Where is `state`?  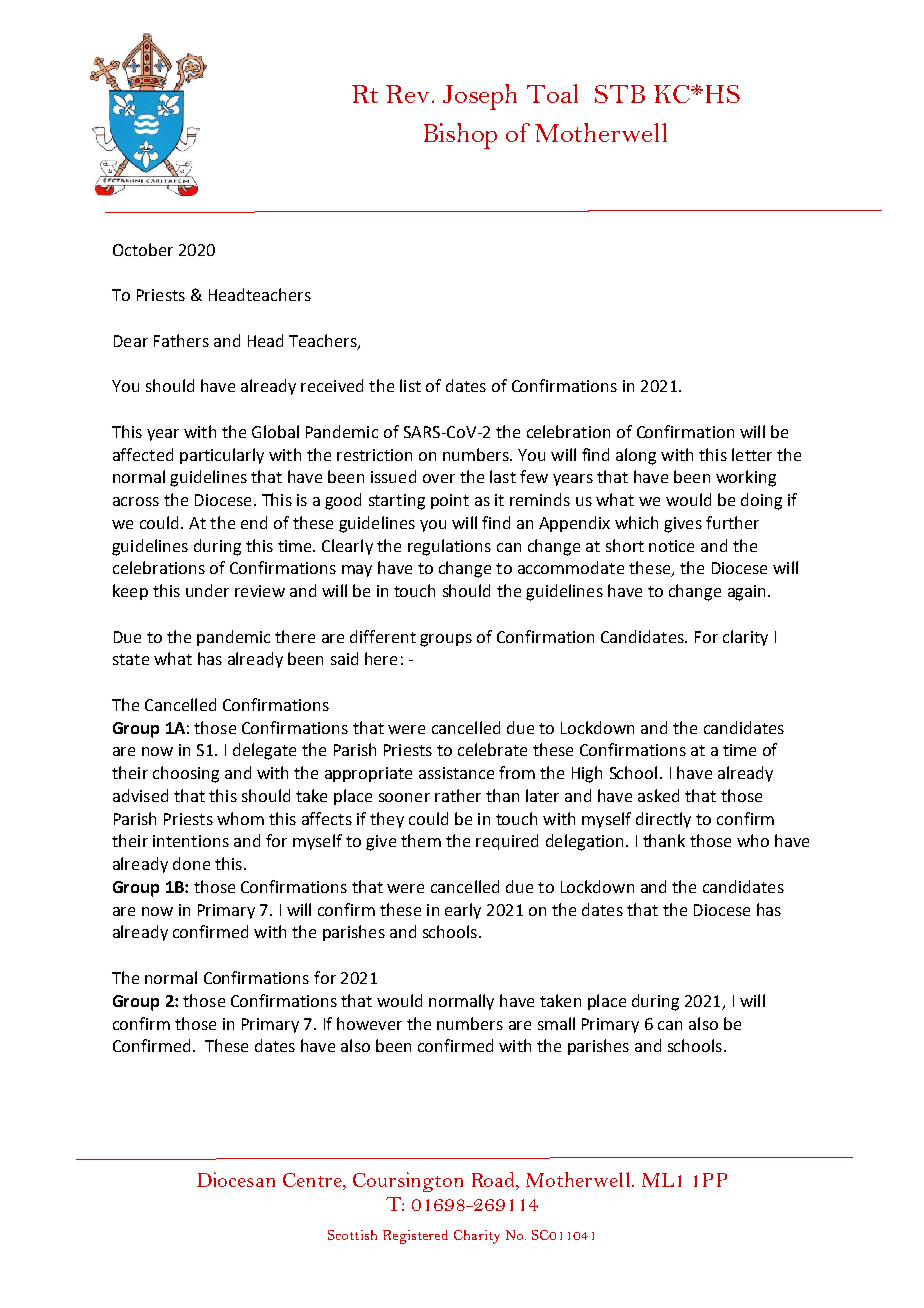 state is located at coordinates (131, 659).
